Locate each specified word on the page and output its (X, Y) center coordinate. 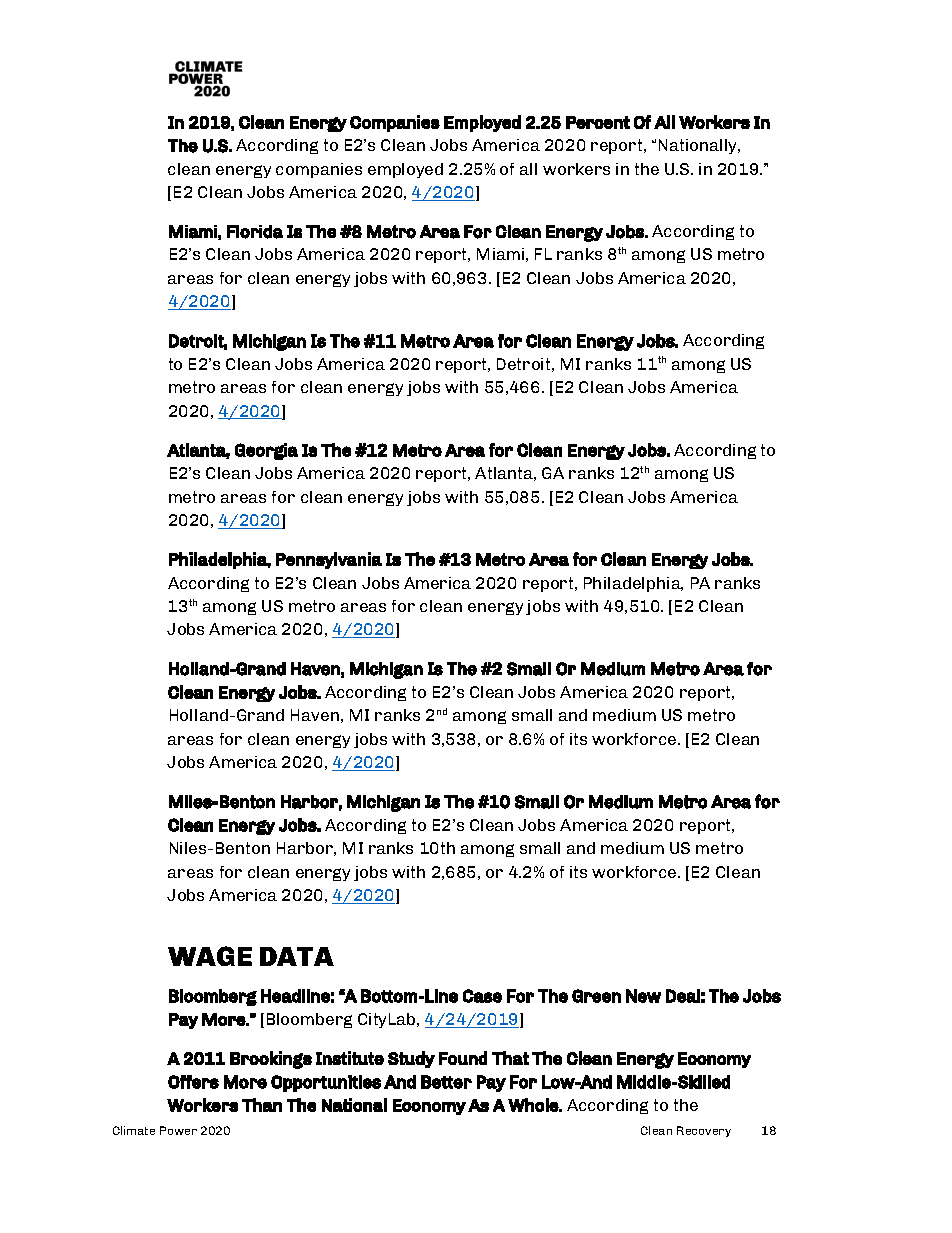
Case (482, 996)
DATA (297, 956)
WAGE (210, 956)
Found (463, 1058)
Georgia (266, 451)
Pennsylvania (329, 560)
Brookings (271, 1060)
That (510, 1058)
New (643, 996)
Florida (255, 232)
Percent (598, 122)
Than (262, 1105)
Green (596, 996)
